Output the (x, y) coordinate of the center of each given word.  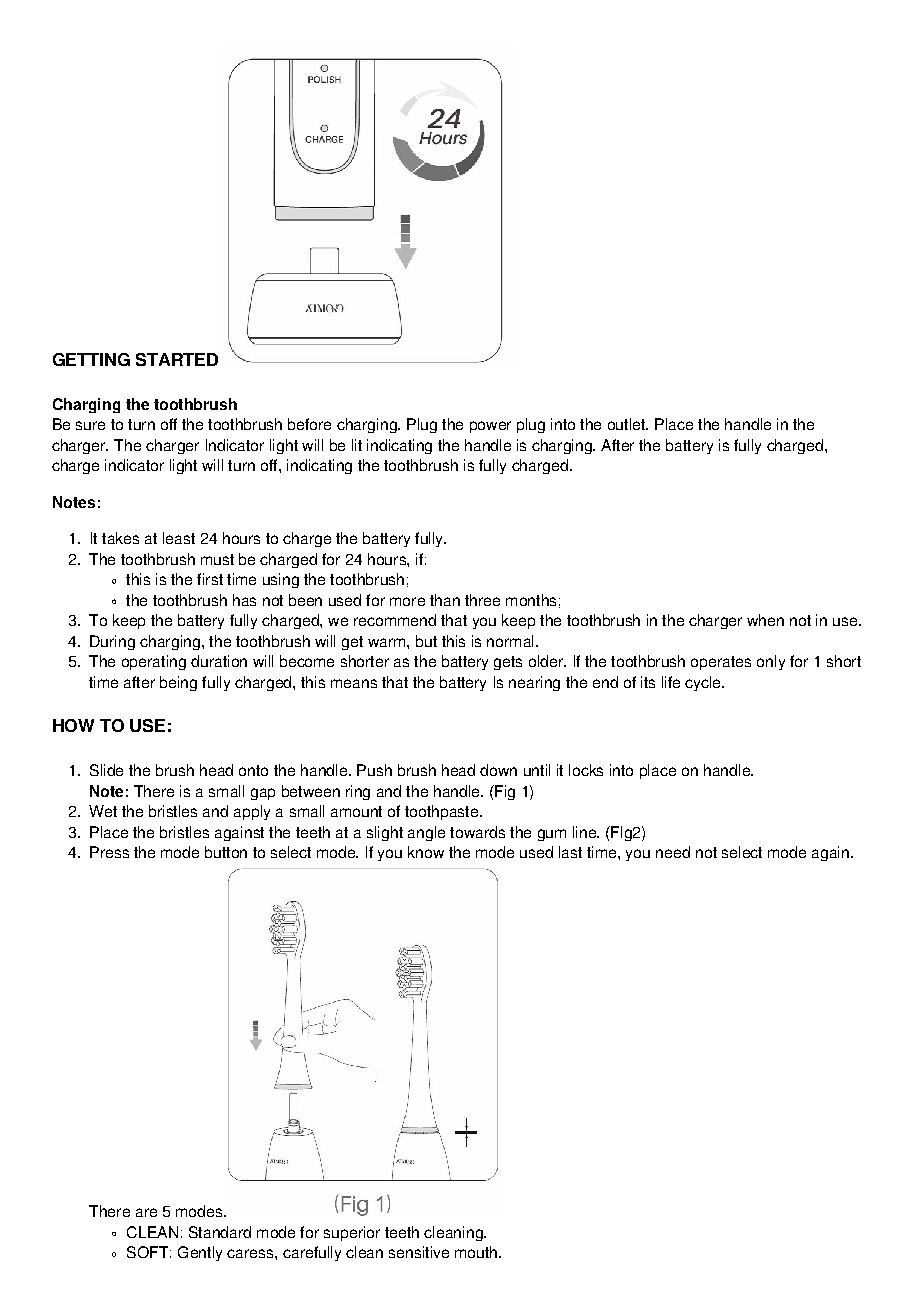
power (490, 427)
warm (388, 642)
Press (109, 852)
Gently (200, 1253)
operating (154, 662)
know (426, 852)
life (671, 682)
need (673, 852)
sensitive (419, 1252)
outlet (627, 424)
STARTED (177, 359)
